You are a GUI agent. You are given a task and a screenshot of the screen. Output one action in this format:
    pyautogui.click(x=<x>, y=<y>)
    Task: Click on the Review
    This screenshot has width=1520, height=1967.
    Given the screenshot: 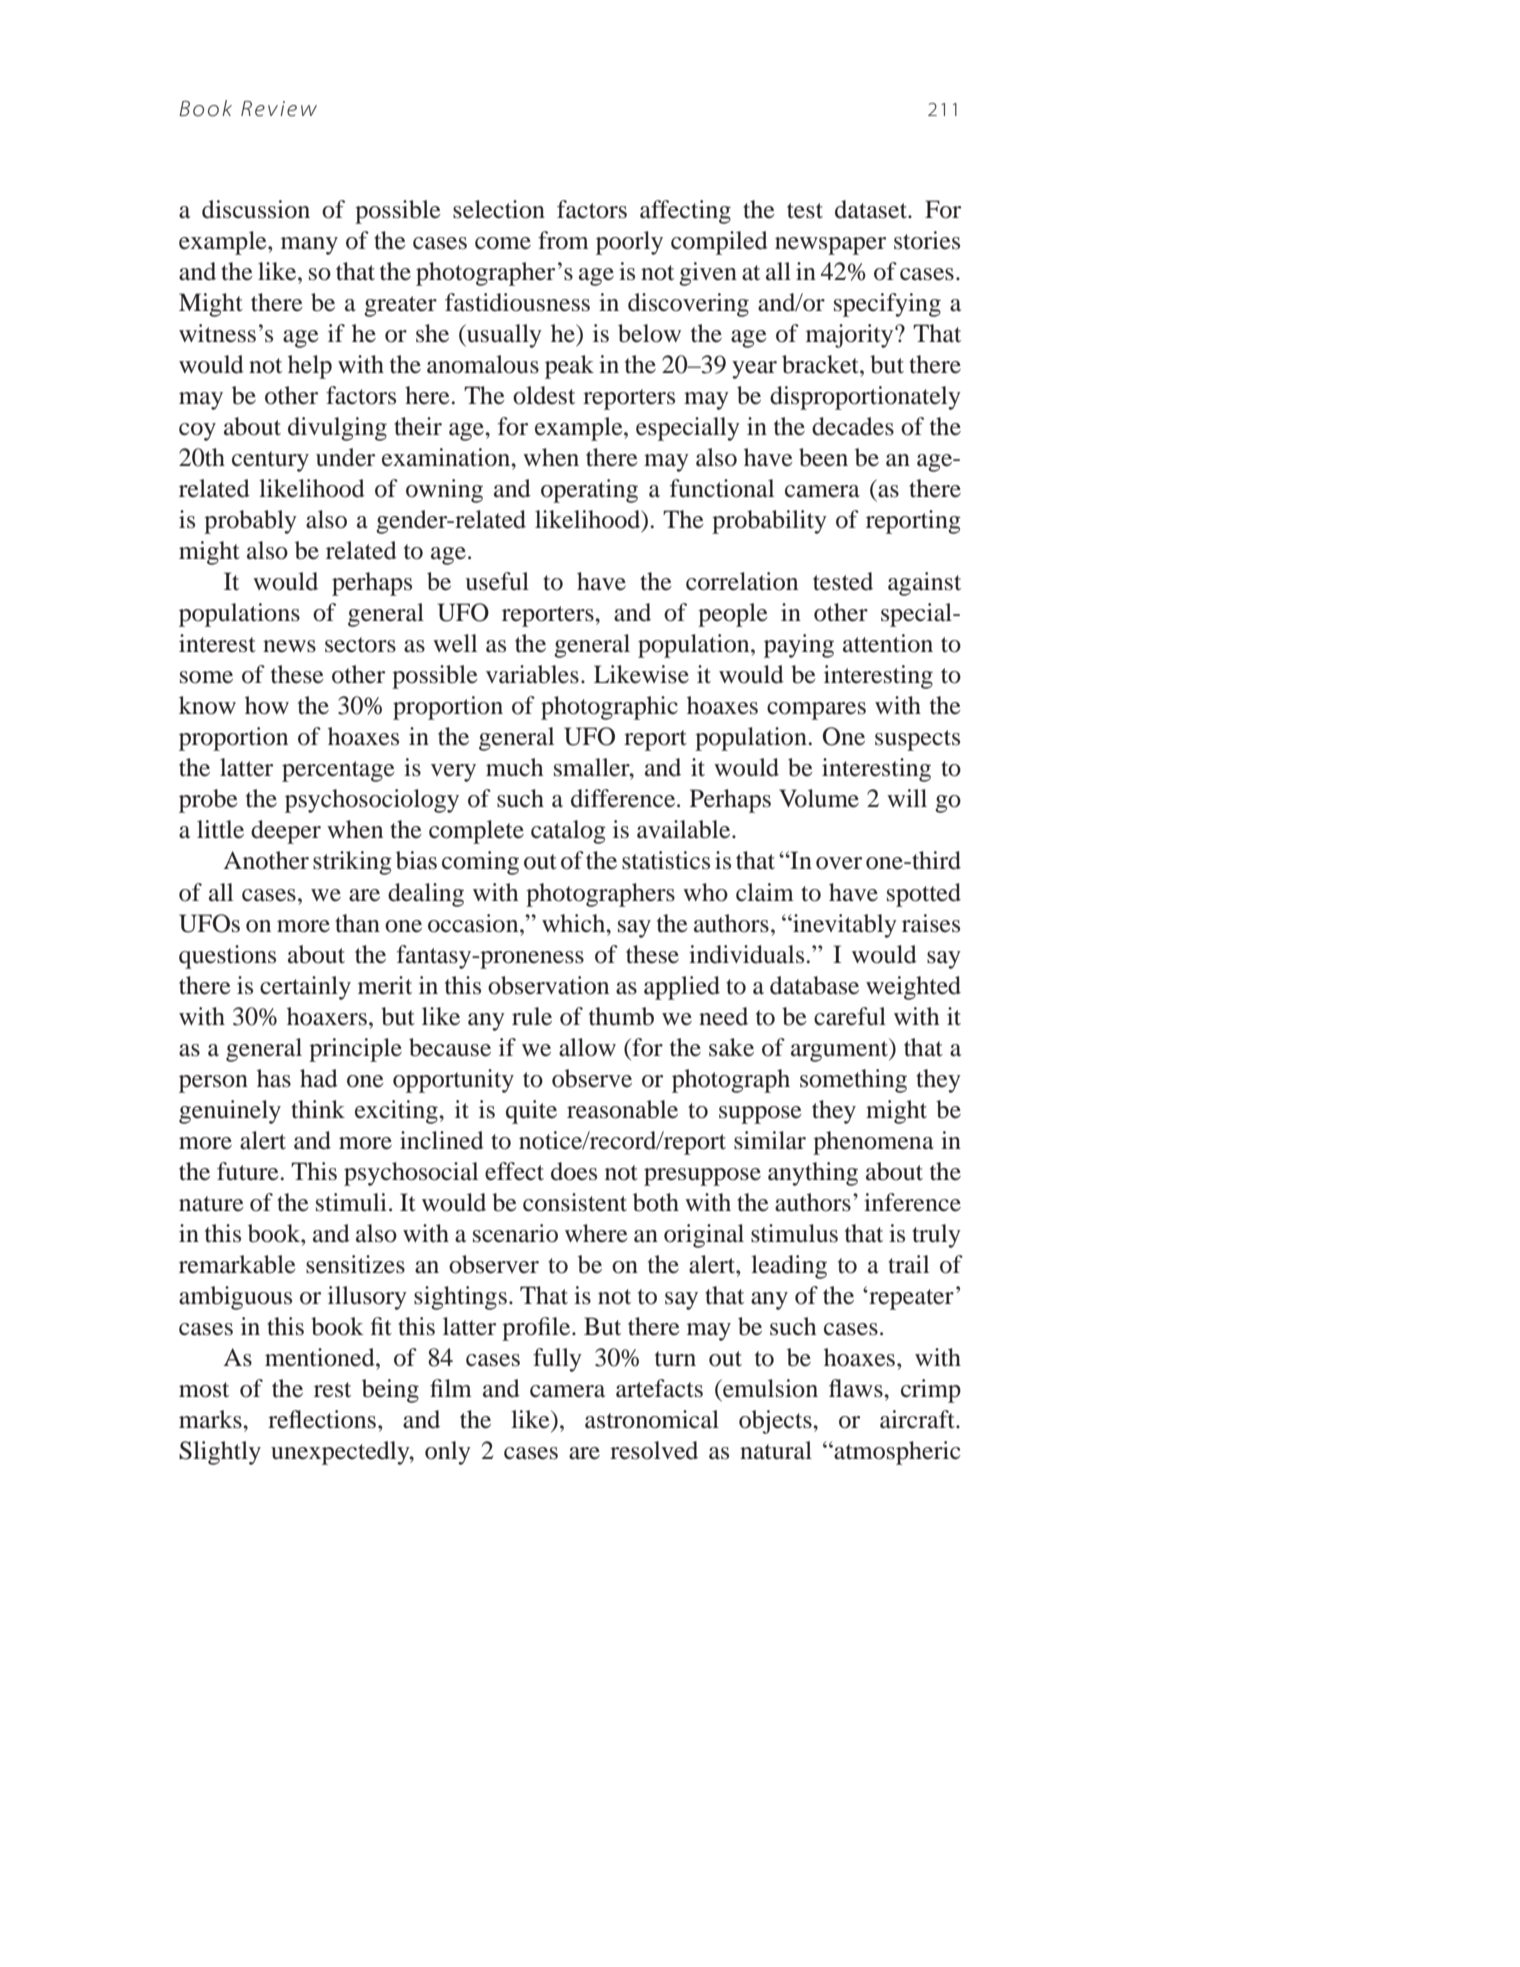 What is the action you would take?
    pyautogui.click(x=279, y=109)
